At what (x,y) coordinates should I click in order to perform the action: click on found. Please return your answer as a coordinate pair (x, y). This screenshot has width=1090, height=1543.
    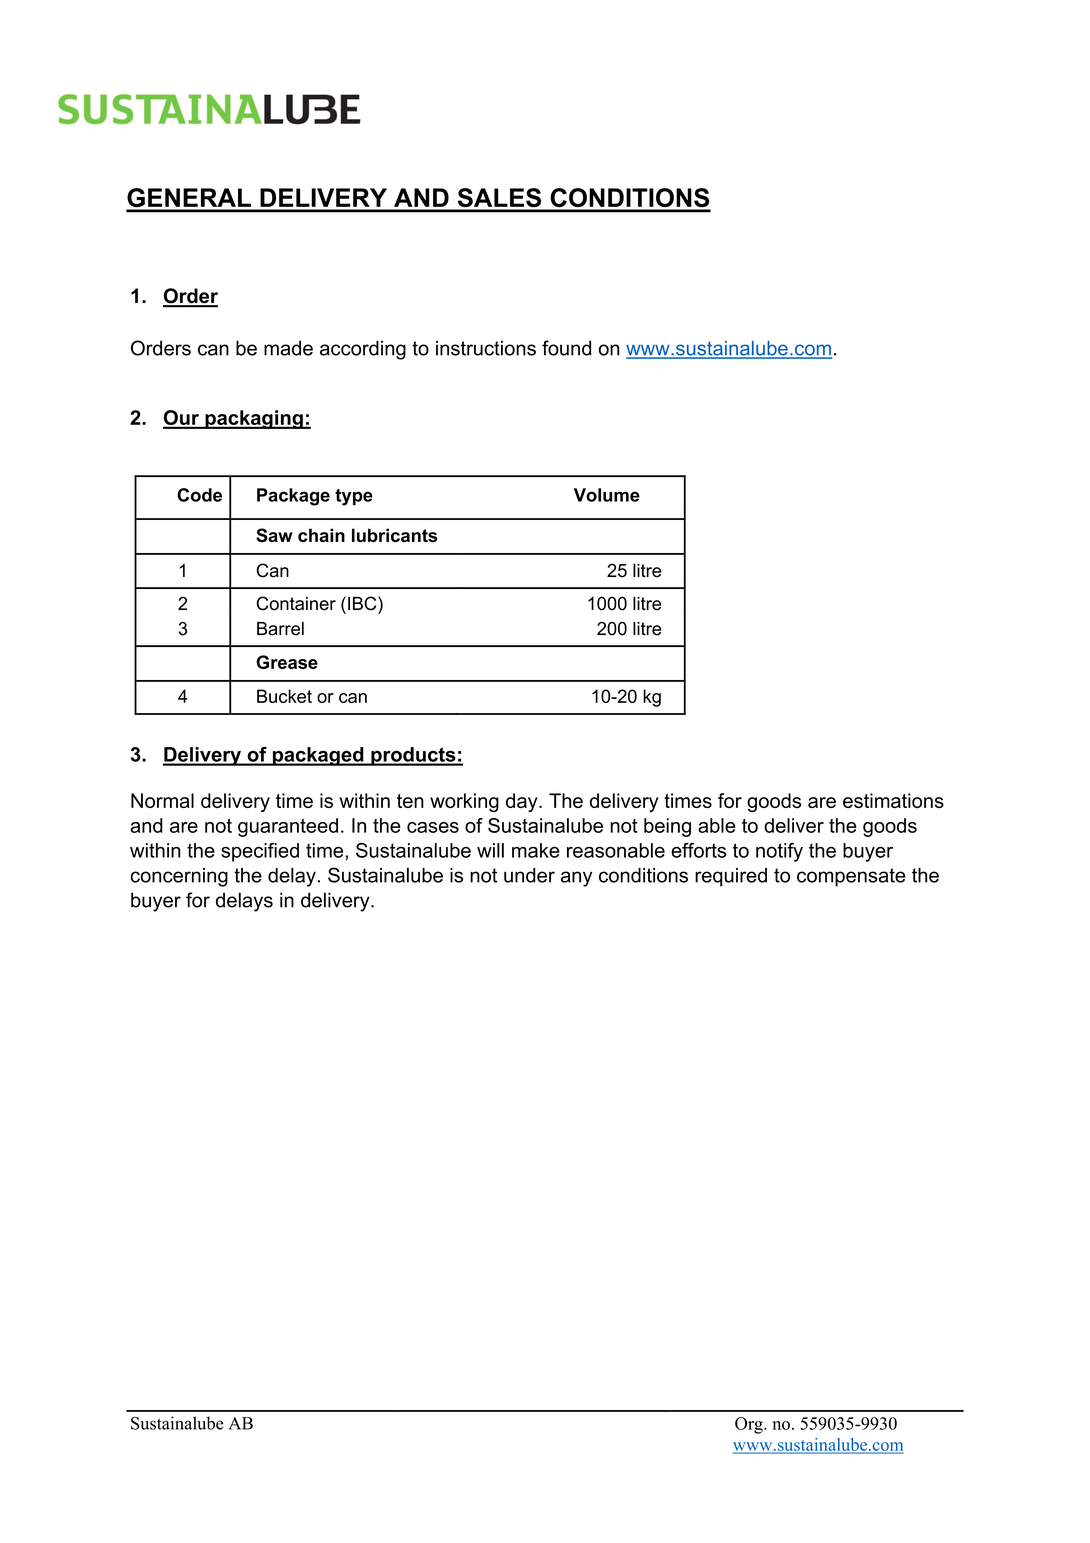
    Looking at the image, I should click on (566, 348).
